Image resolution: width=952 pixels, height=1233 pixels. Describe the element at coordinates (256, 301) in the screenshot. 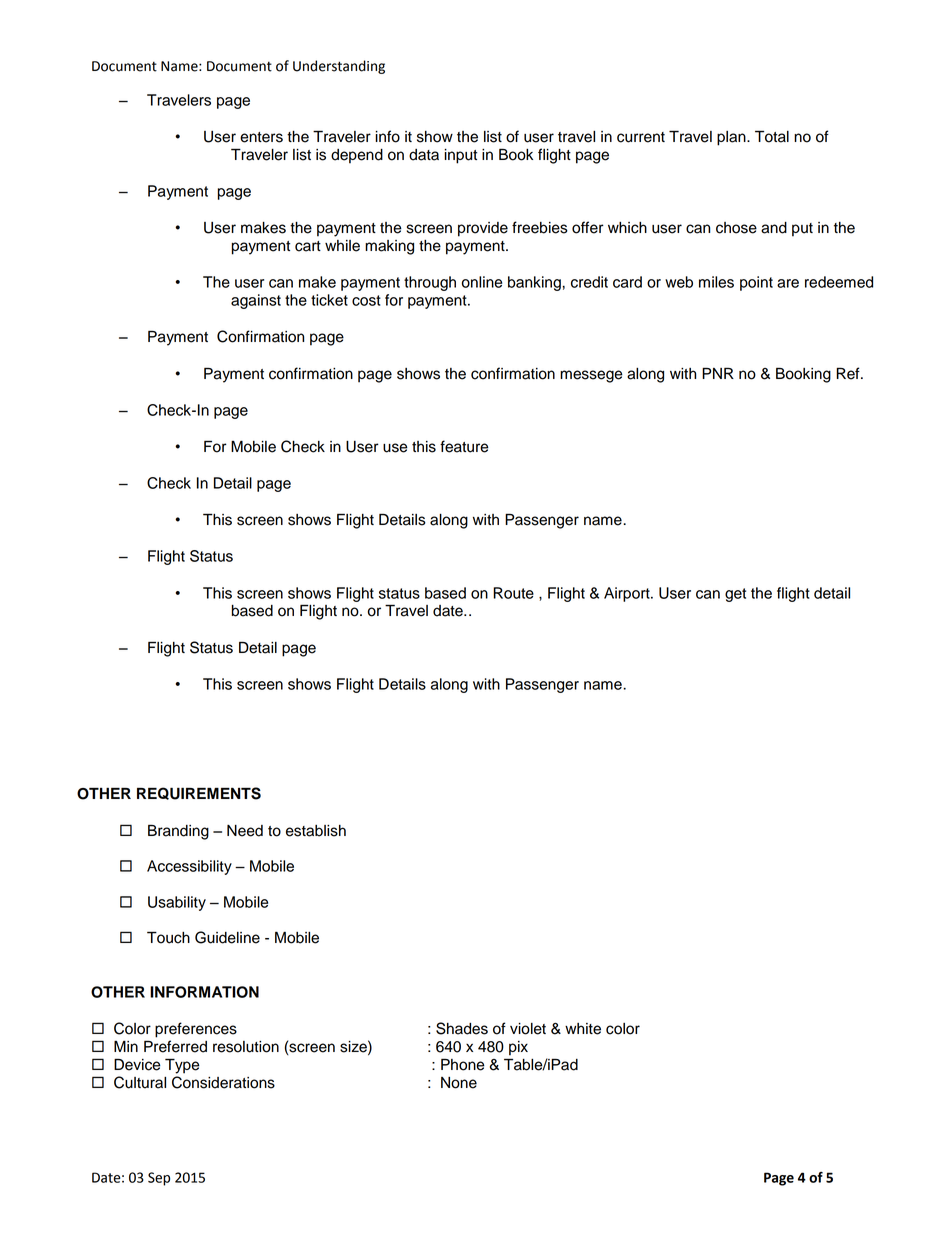

I see `against` at that location.
